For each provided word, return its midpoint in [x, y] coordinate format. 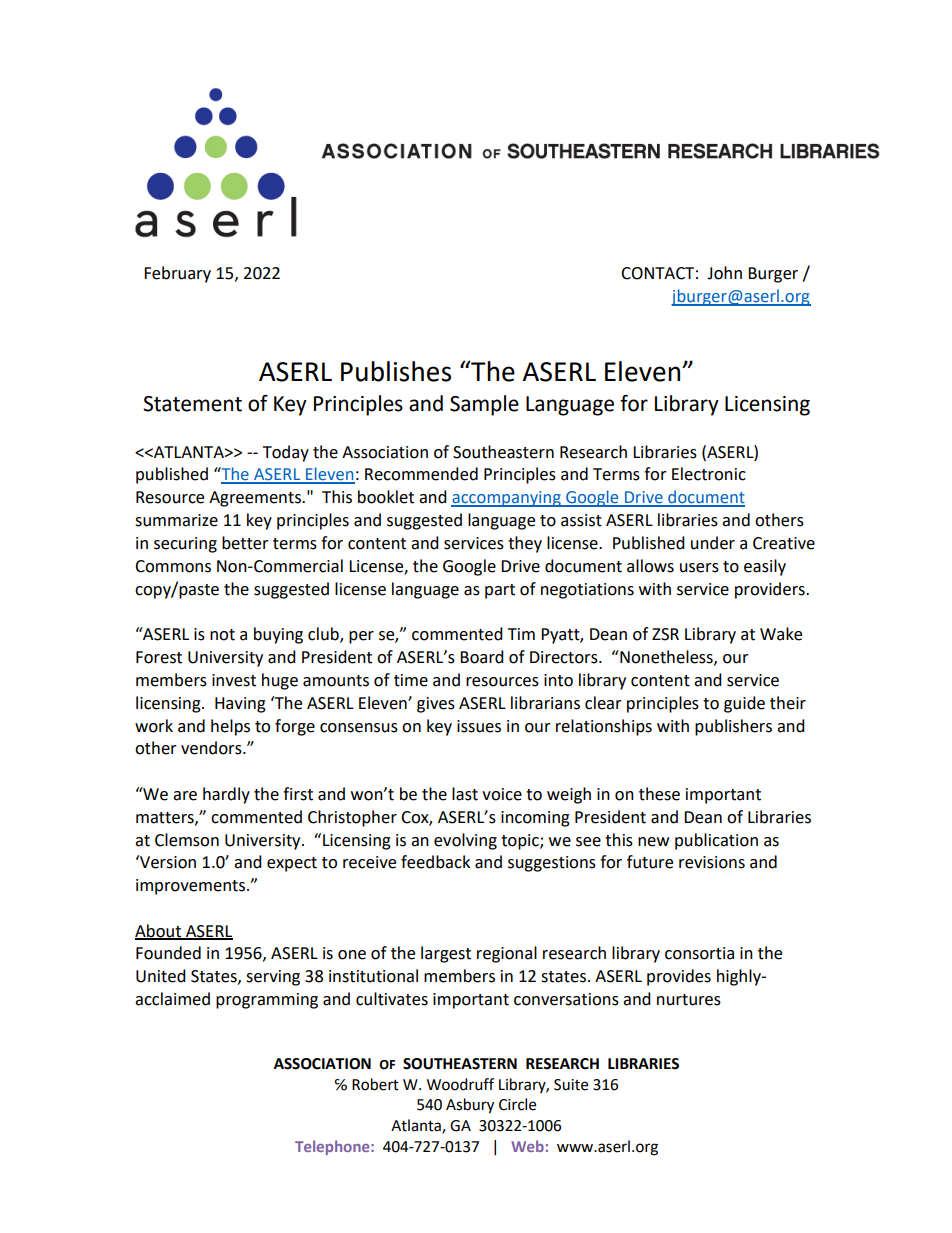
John [724, 273]
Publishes [396, 371]
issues [479, 726]
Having [240, 705]
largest [446, 954]
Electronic [709, 474]
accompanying [507, 499]
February [177, 274]
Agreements [256, 499]
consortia [699, 953]
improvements [190, 887]
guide [744, 704]
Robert [375, 1084]
